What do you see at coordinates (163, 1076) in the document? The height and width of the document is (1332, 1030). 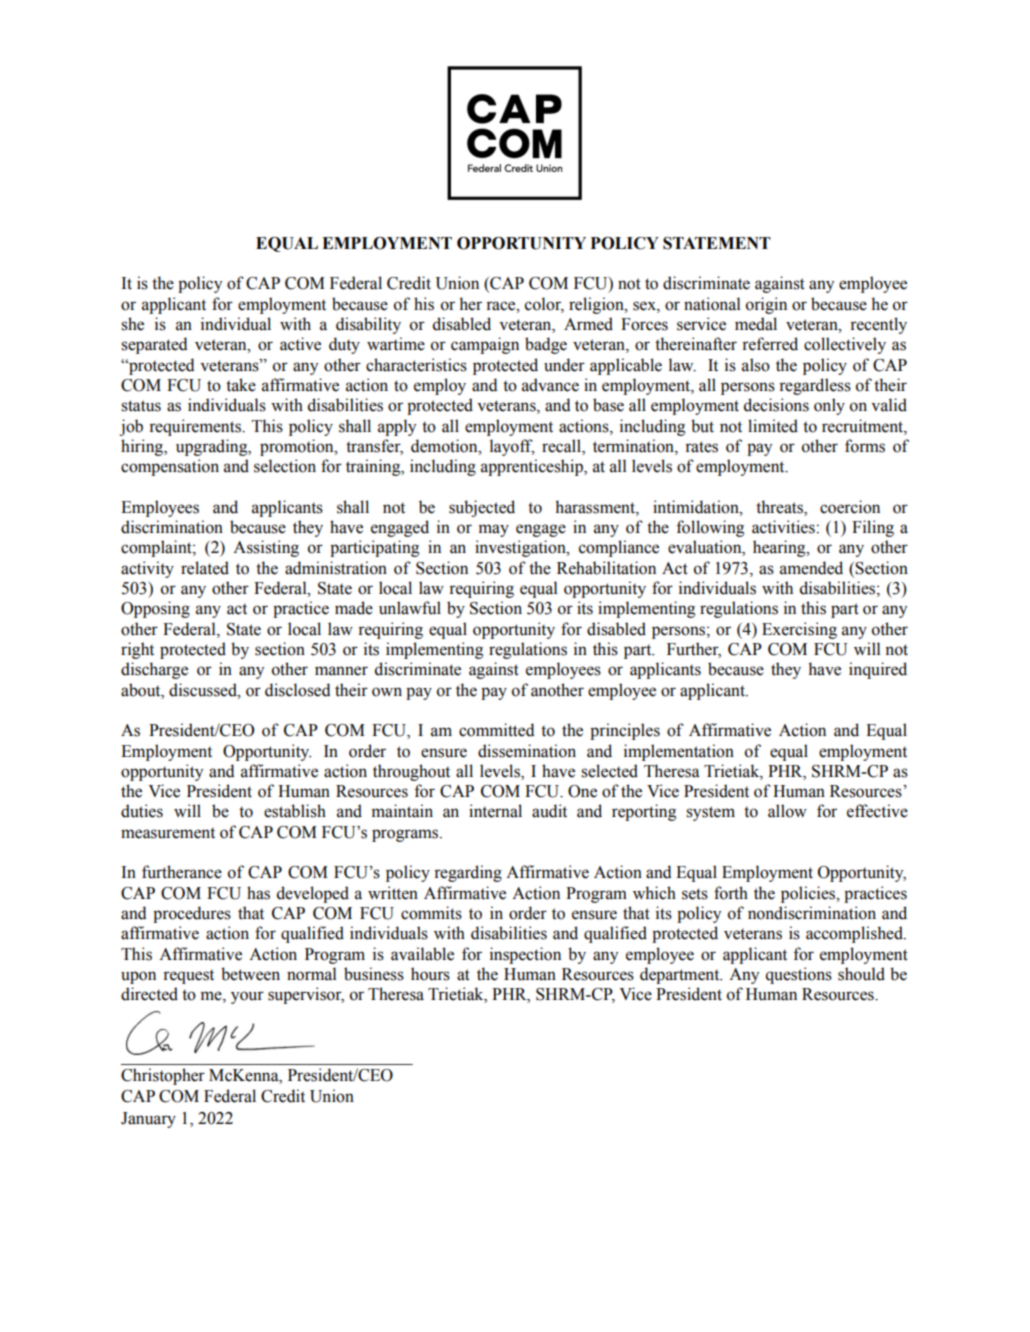 I see `Christopher` at bounding box center [163, 1076].
